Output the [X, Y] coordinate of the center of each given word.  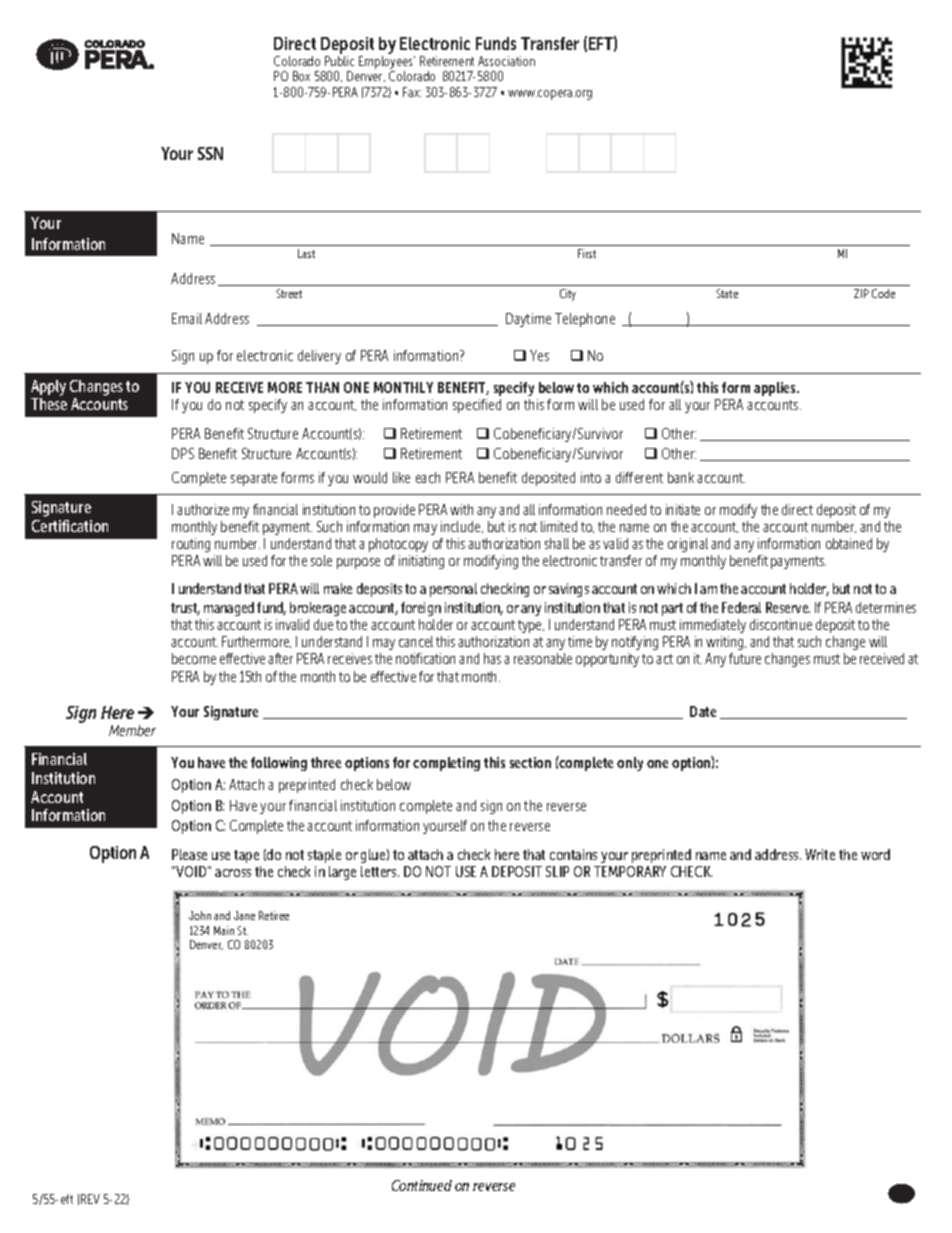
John [200, 915]
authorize [203, 509]
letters [380, 871]
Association [506, 61]
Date [703, 711]
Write [820, 854]
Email [187, 318]
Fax [412, 92]
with [461, 509]
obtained [849, 543]
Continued [422, 1185]
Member [132, 730]
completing [446, 764]
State [727, 293]
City [568, 295]
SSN [210, 153]
